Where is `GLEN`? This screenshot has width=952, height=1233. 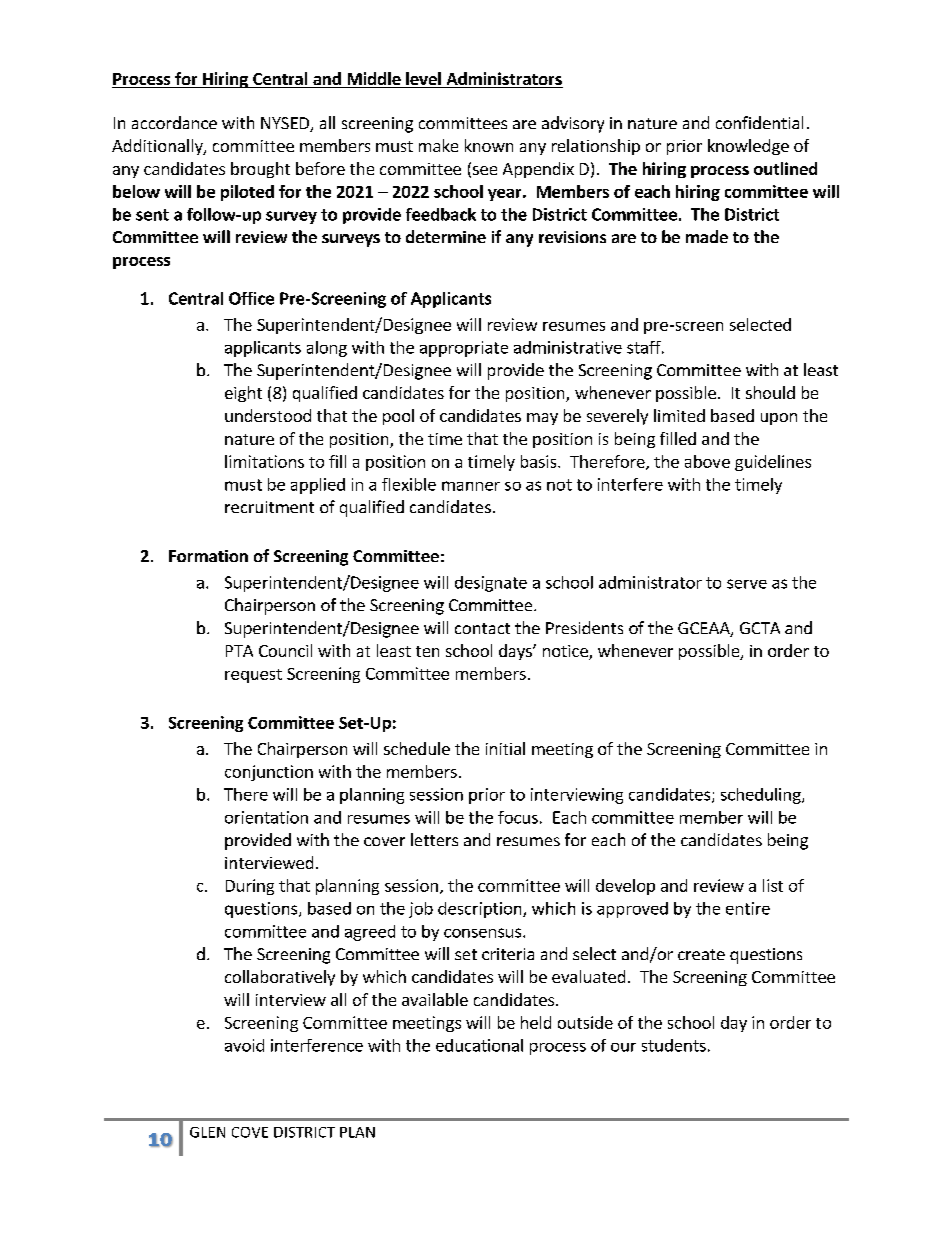 GLEN is located at coordinates (207, 1132).
